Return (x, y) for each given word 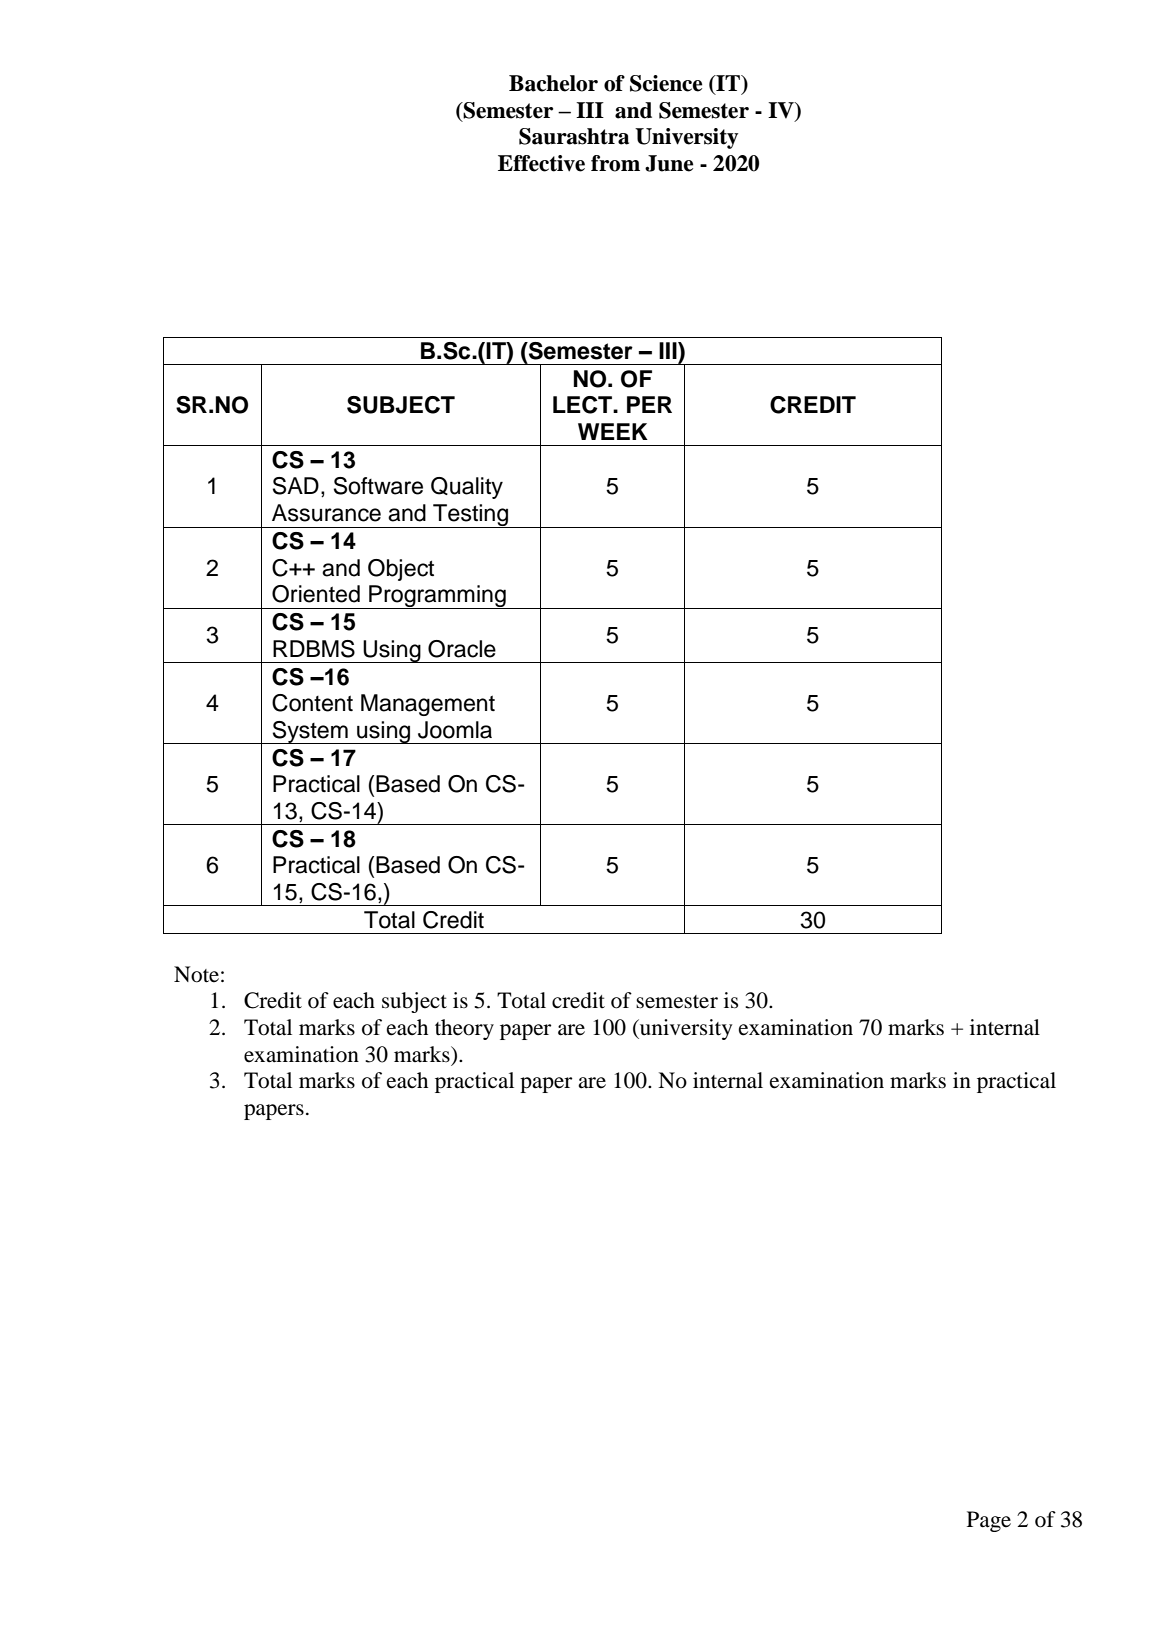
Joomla (455, 730)
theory (464, 1029)
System (310, 732)
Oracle (462, 649)
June (669, 163)
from (615, 163)
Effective (541, 163)
